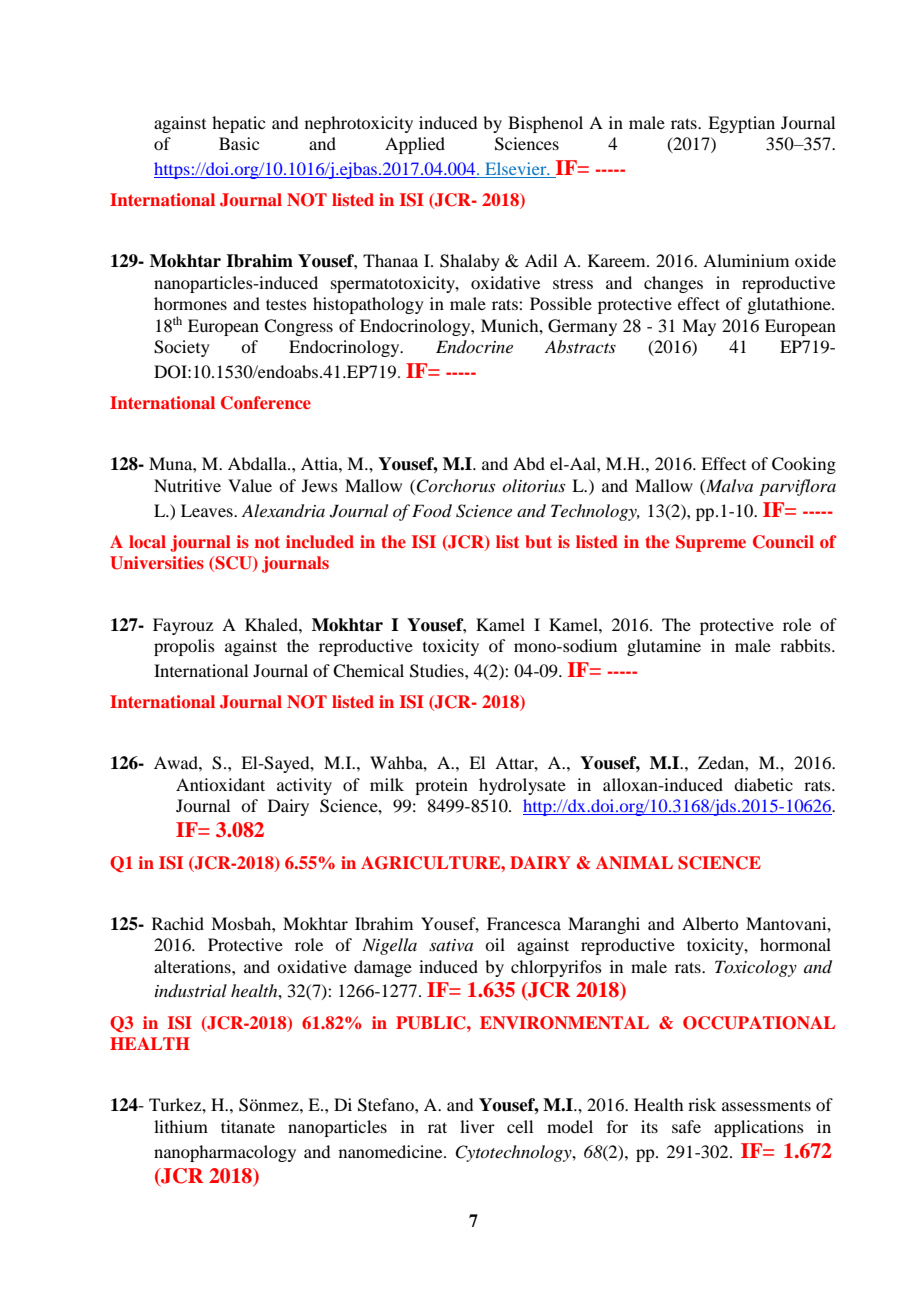 This document has width=924, height=1308. What do you see at coordinates (239, 143) in the document?
I see `Basic` at bounding box center [239, 143].
